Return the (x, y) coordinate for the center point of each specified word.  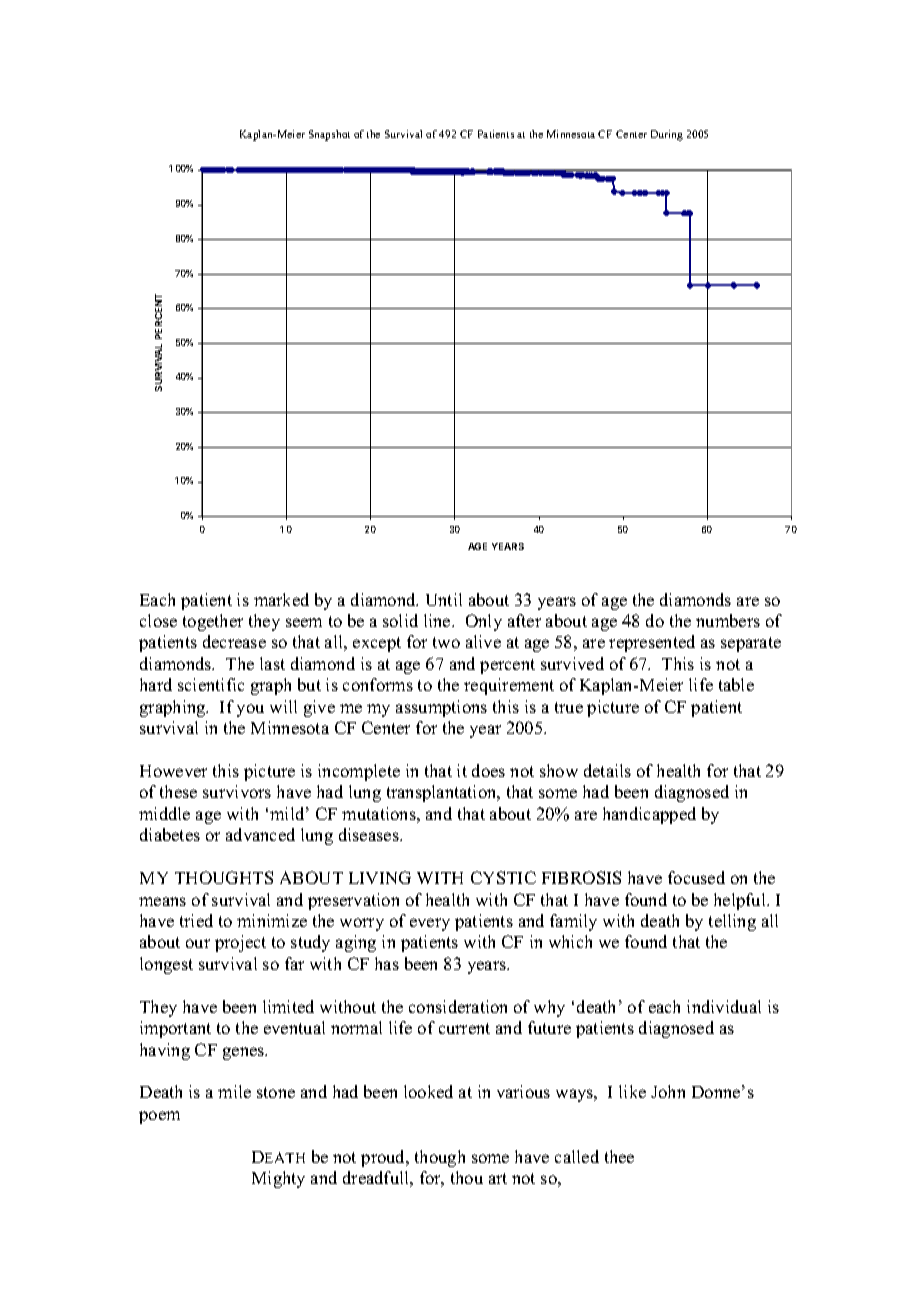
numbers (728, 620)
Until (444, 599)
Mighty (278, 1179)
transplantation (443, 793)
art (498, 1178)
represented (652, 643)
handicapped (649, 815)
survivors (237, 791)
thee (619, 1156)
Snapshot (329, 135)
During (667, 135)
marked (281, 599)
